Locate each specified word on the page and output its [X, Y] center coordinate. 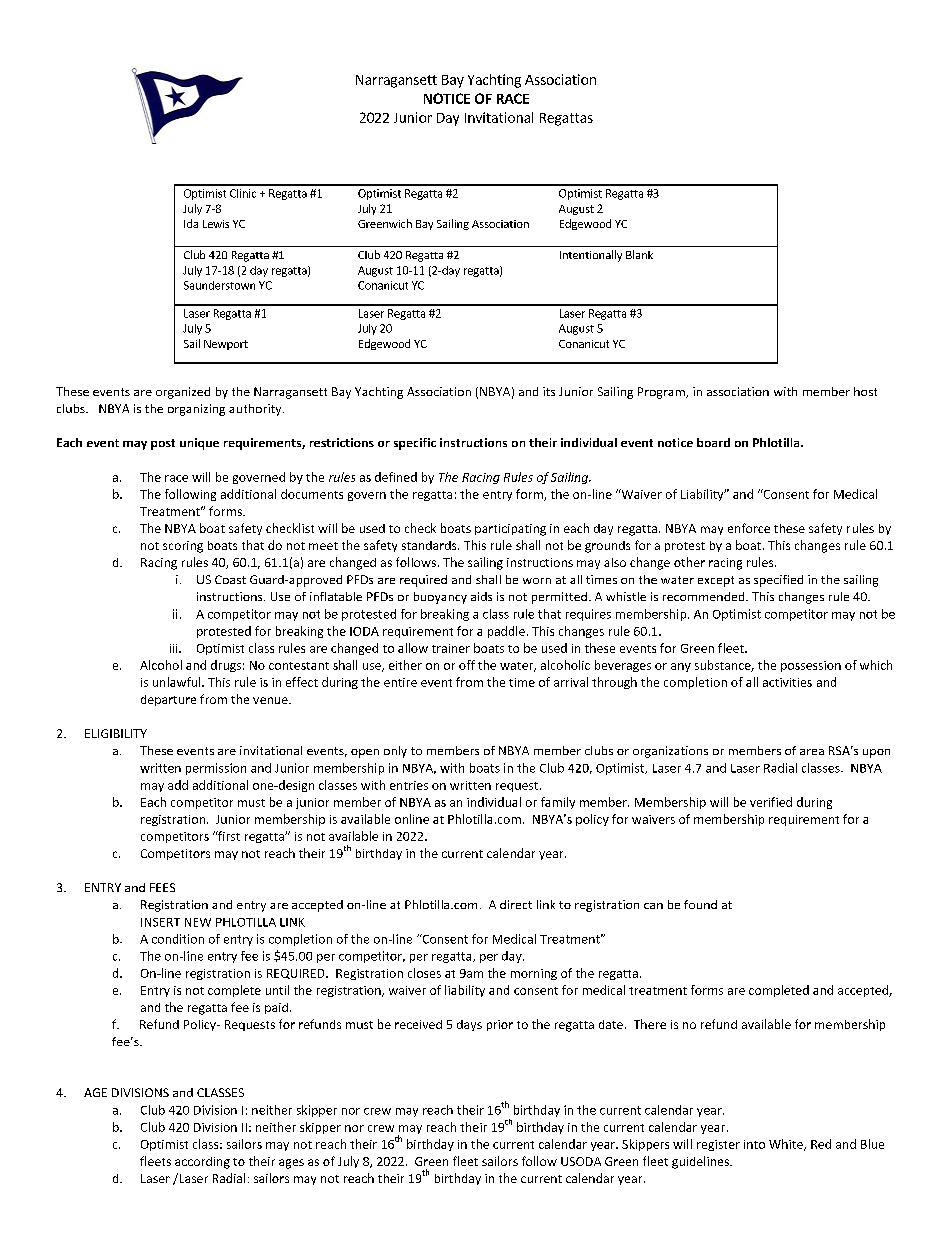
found [700, 904]
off [467, 665]
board [713, 442]
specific [415, 444]
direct [516, 904]
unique [199, 444]
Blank [639, 254]
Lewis [216, 224]
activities [787, 682]
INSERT [160, 922]
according [202, 1163]
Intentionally [591, 256]
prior [500, 1025]
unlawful [178, 682]
